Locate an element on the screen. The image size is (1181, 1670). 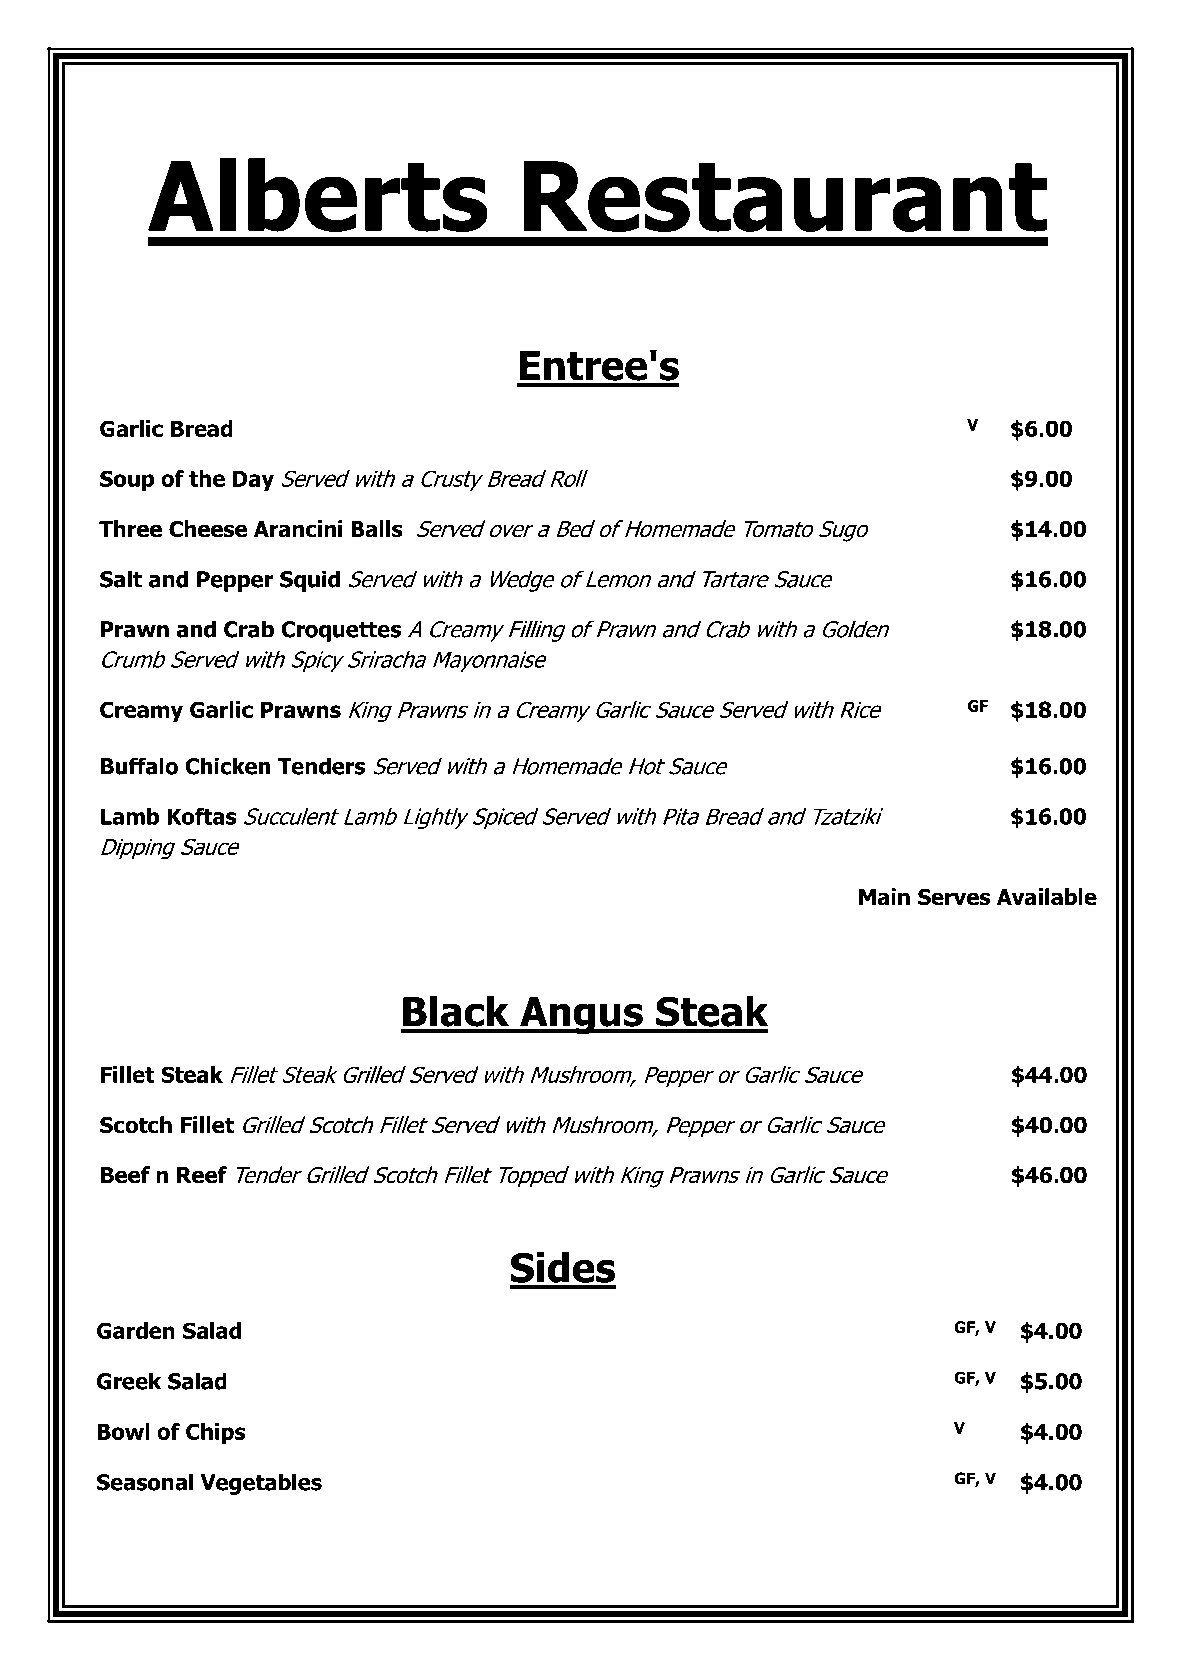
Angus is located at coordinates (581, 1015).
